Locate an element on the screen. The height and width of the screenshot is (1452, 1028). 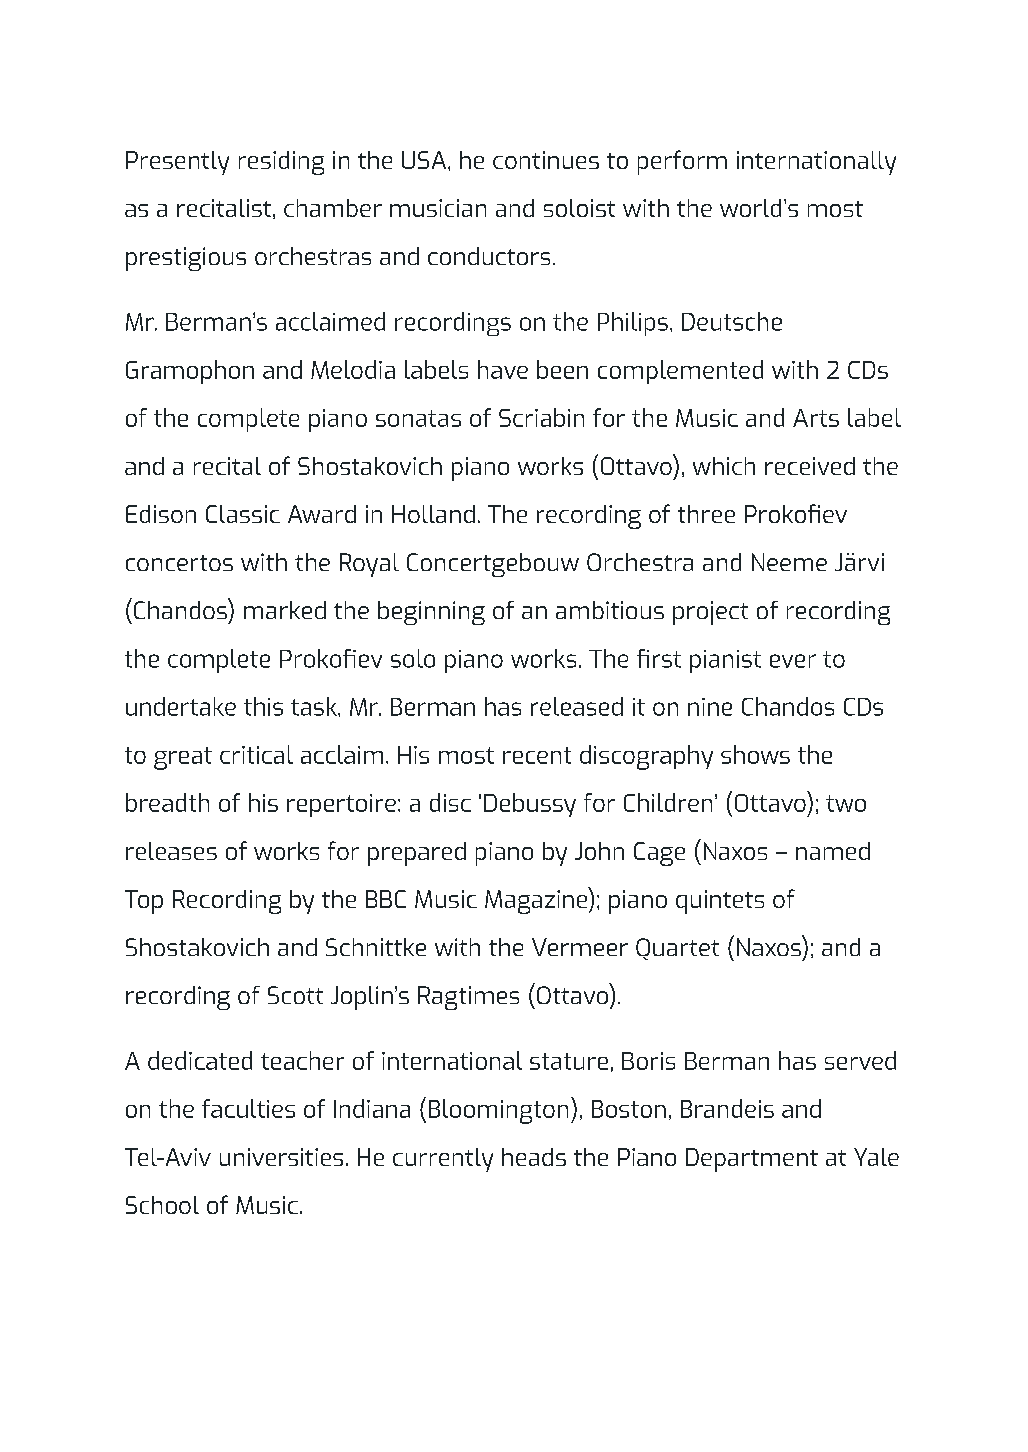
ever is located at coordinates (793, 661).
